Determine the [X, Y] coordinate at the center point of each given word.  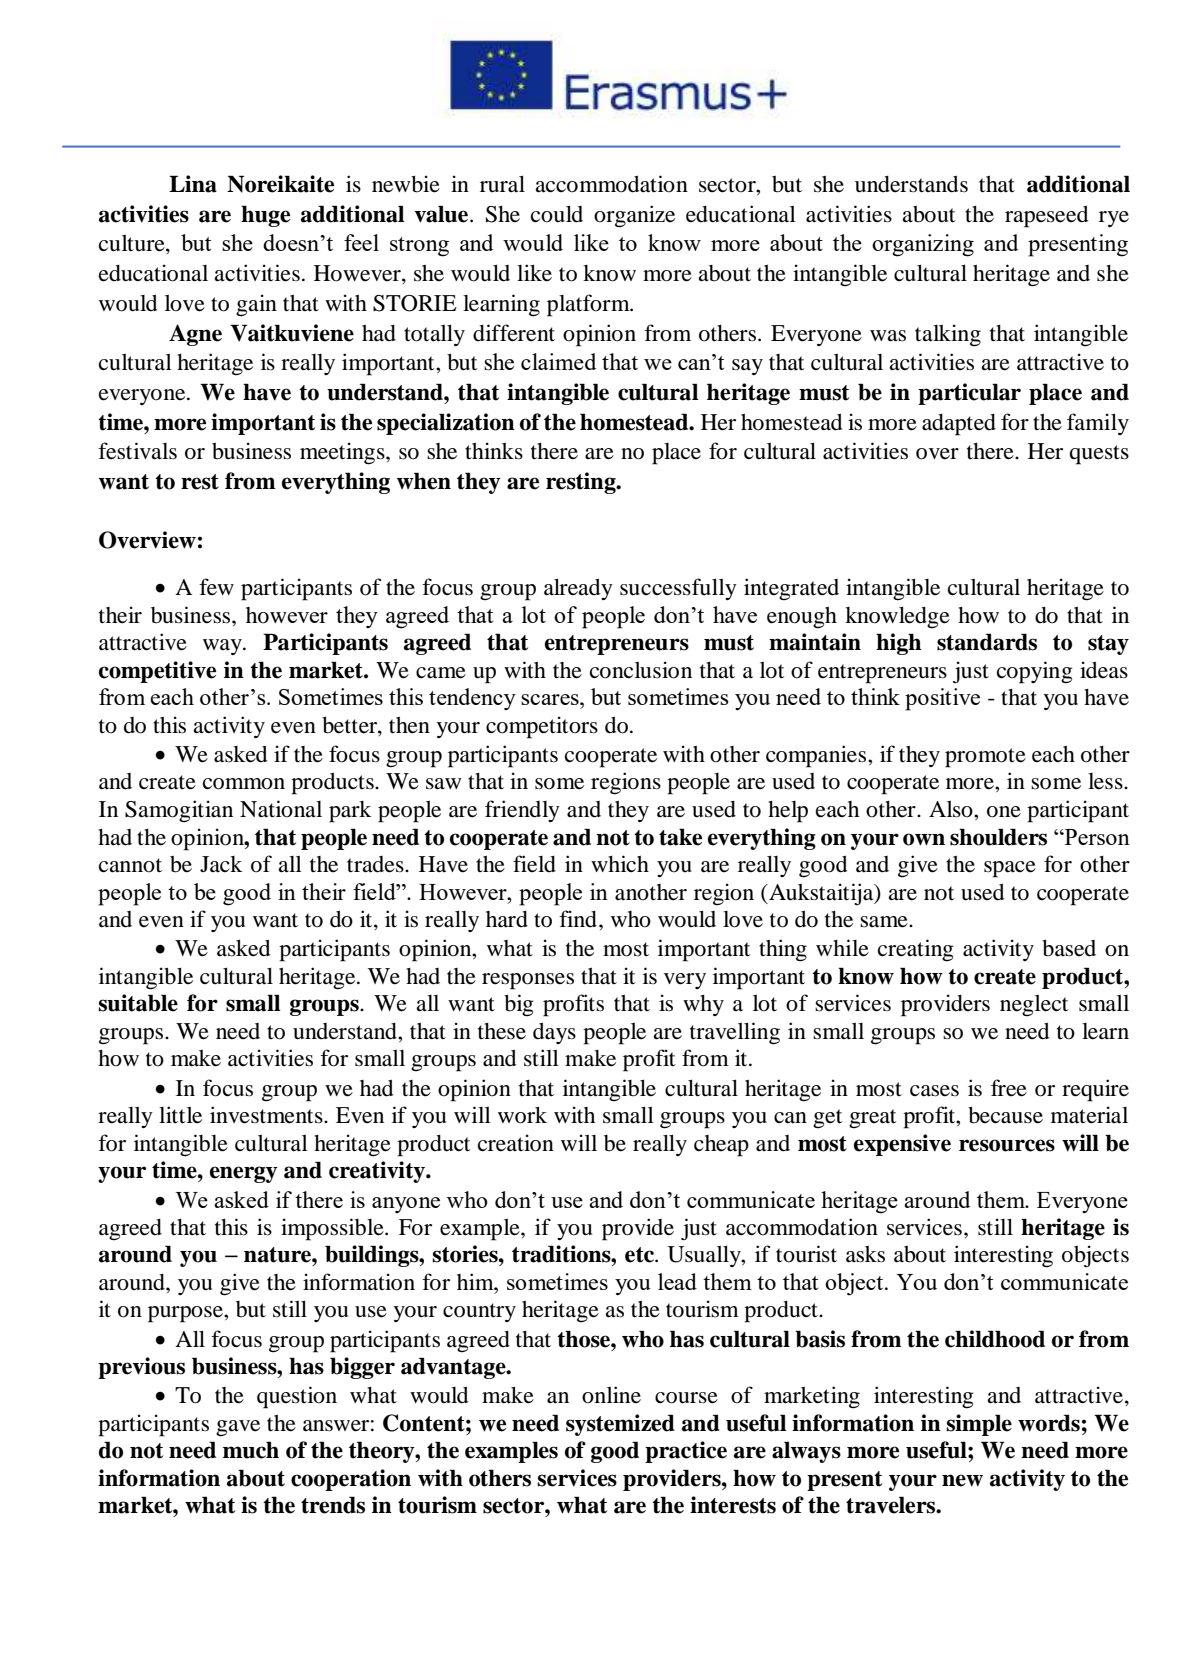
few [216, 587]
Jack [221, 864]
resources [1007, 1145]
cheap [721, 1146]
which [620, 863]
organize [634, 216]
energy [244, 1174]
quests [1099, 455]
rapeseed [1046, 216]
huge [265, 216]
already [578, 589]
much [251, 1450]
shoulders [998, 837]
